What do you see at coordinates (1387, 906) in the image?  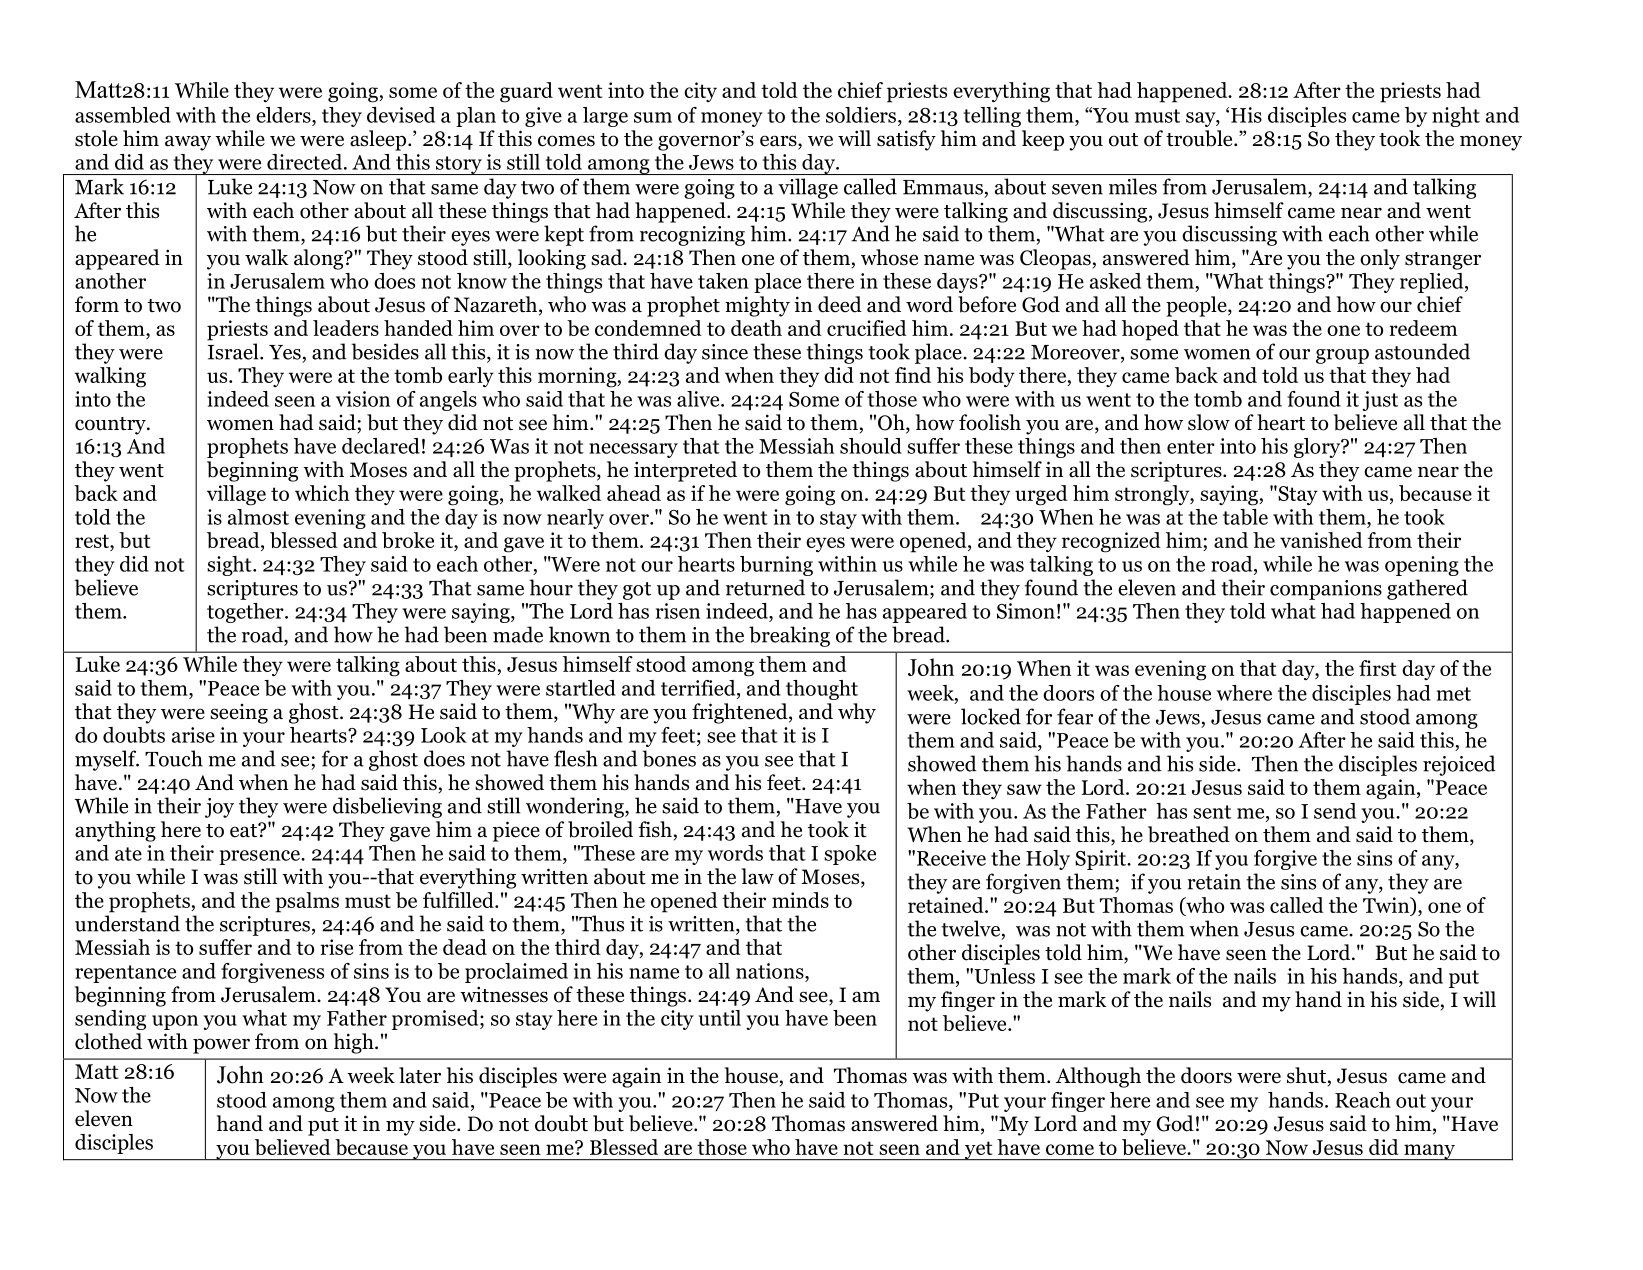 I see `Twin` at bounding box center [1387, 906].
